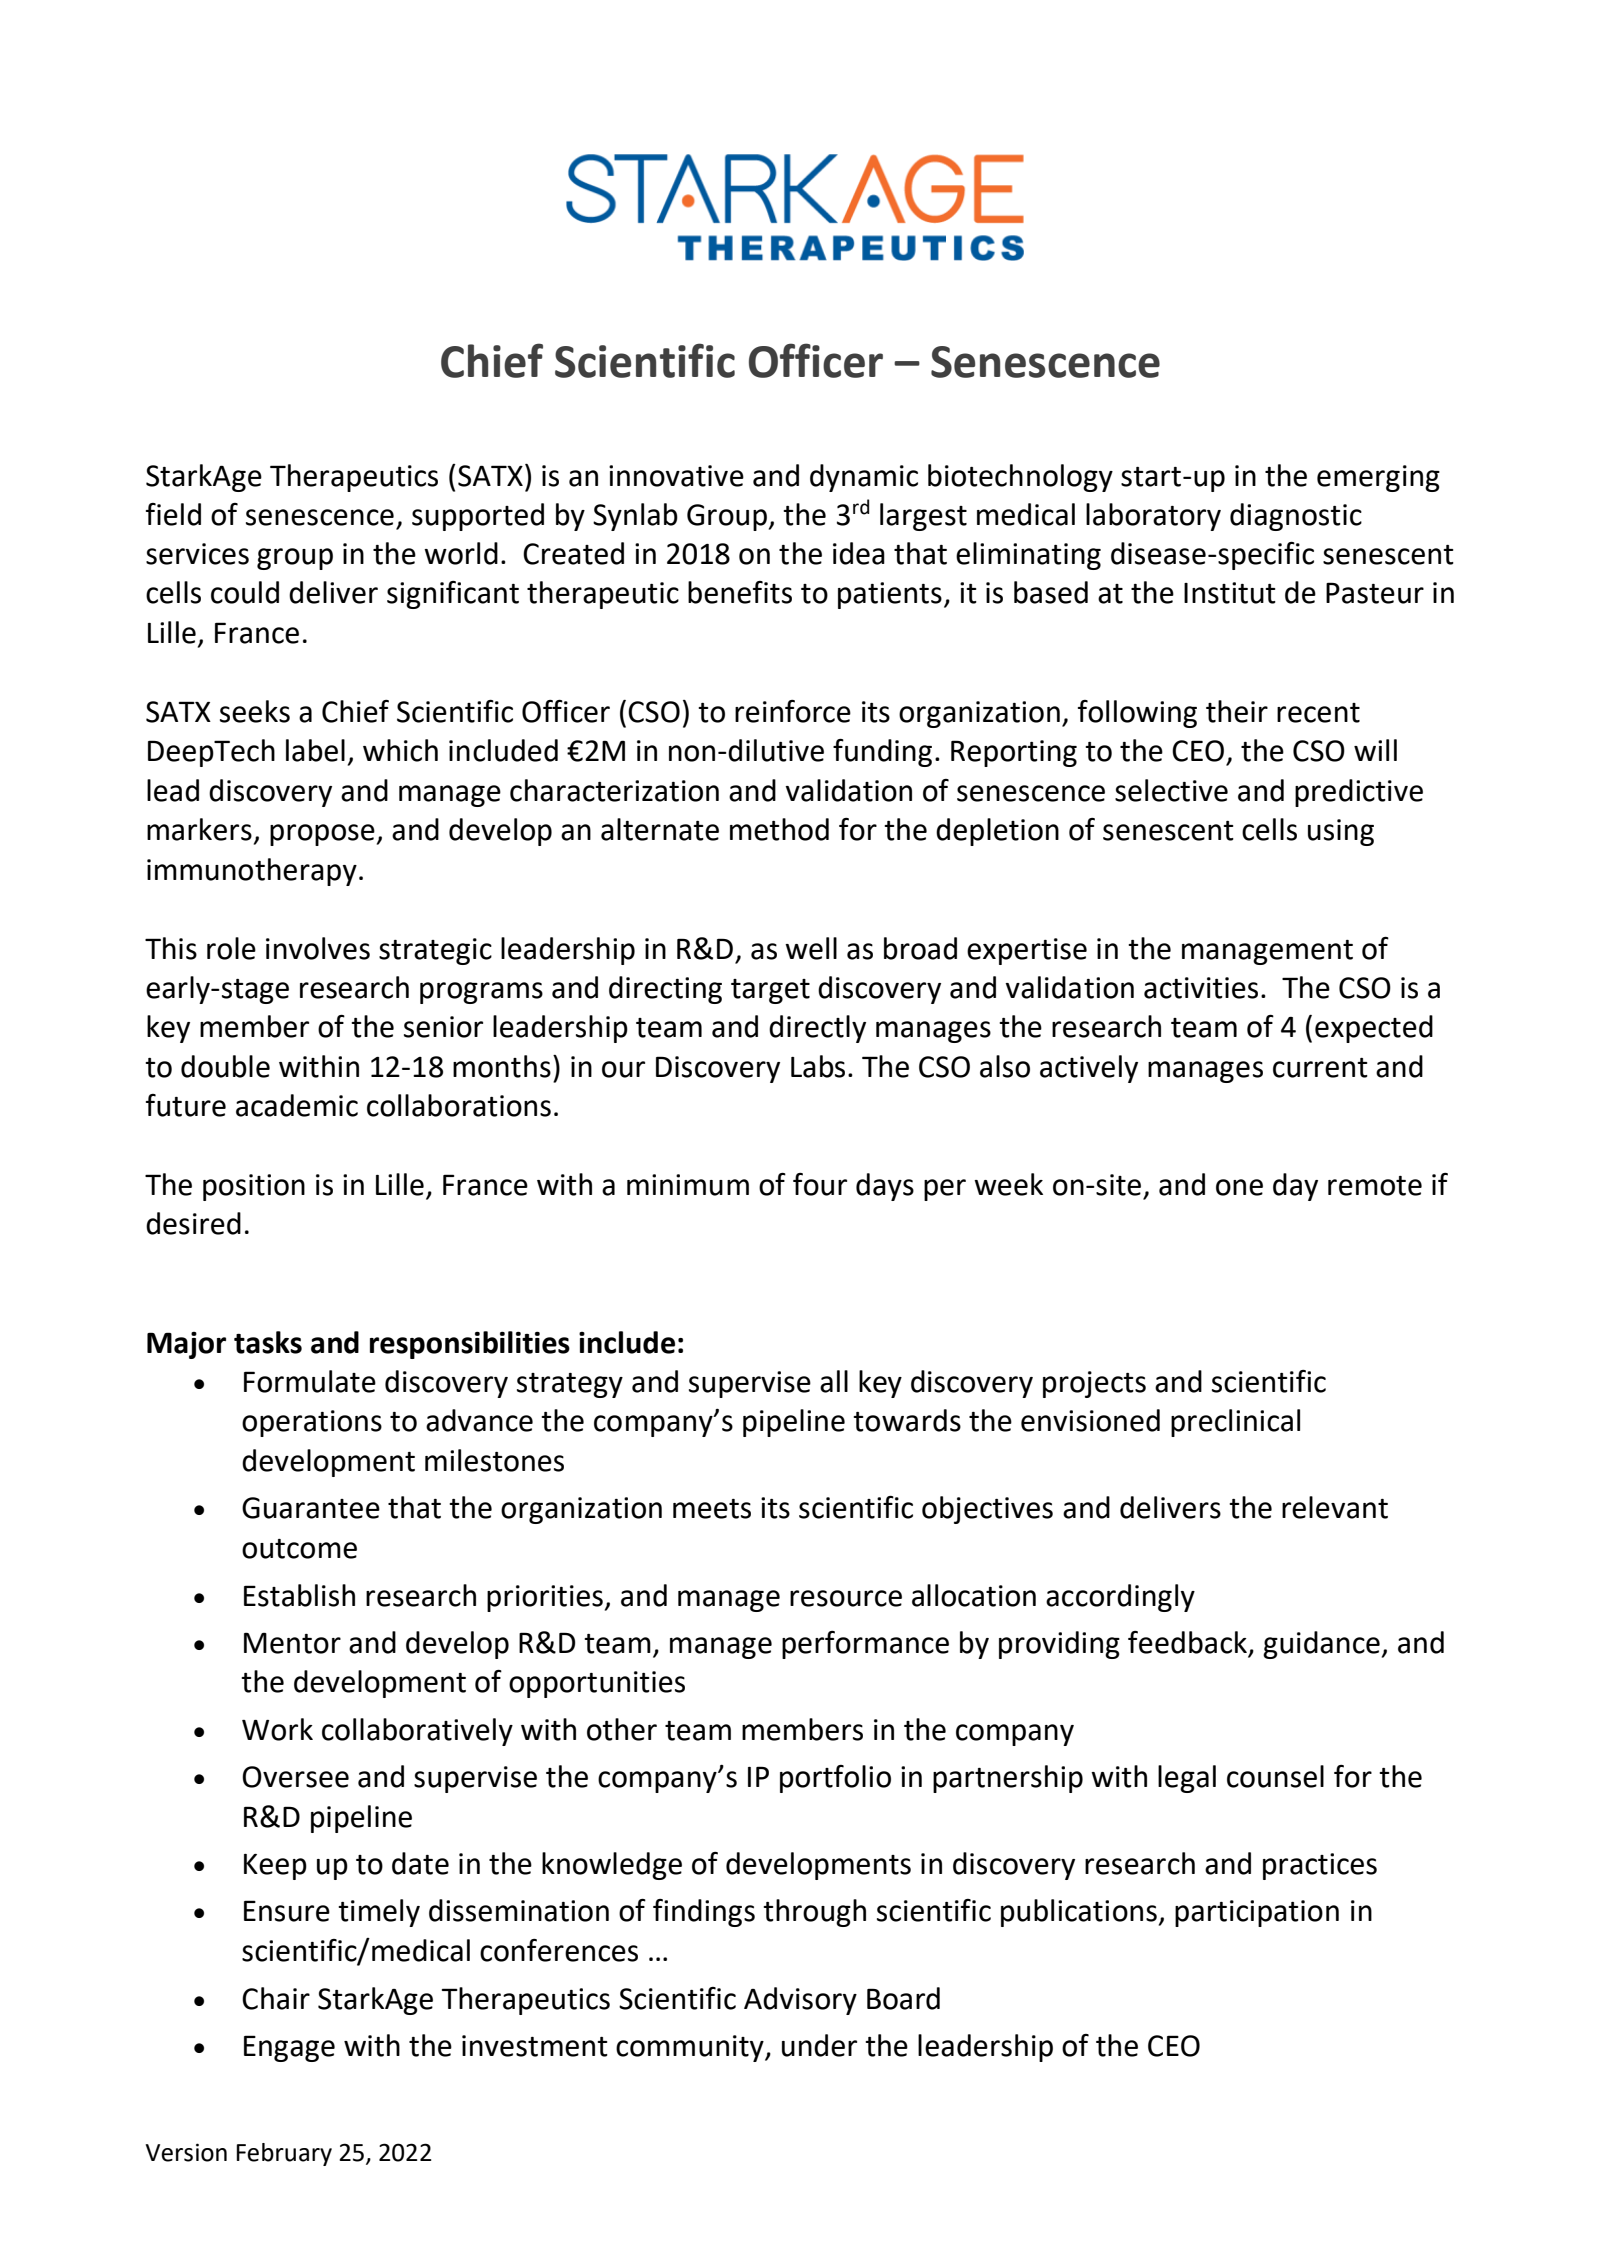  I want to click on diagnostic, so click(1296, 517).
